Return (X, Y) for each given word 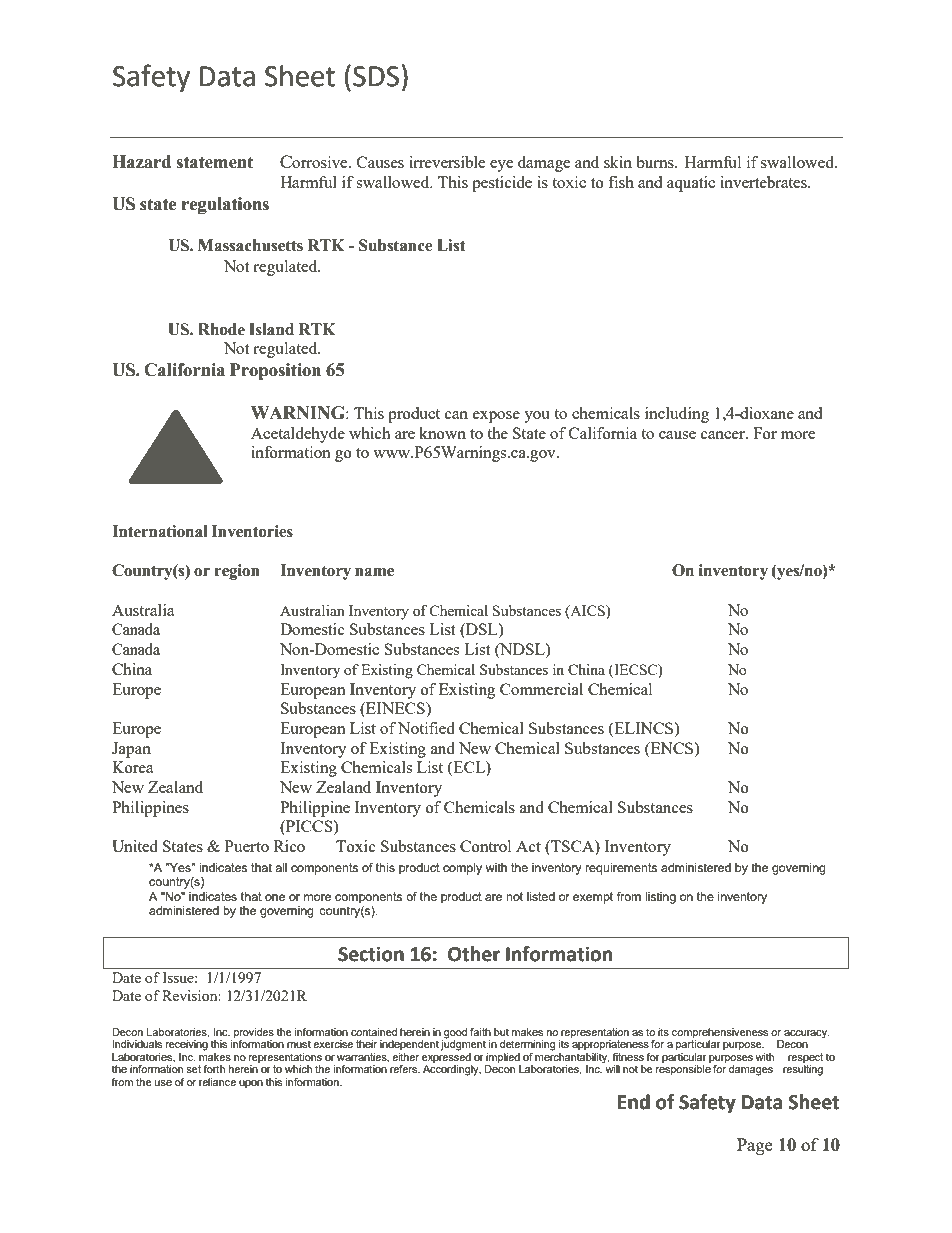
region (237, 572)
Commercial (541, 689)
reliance (217, 1082)
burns (656, 162)
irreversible (447, 162)
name (374, 572)
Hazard (141, 162)
